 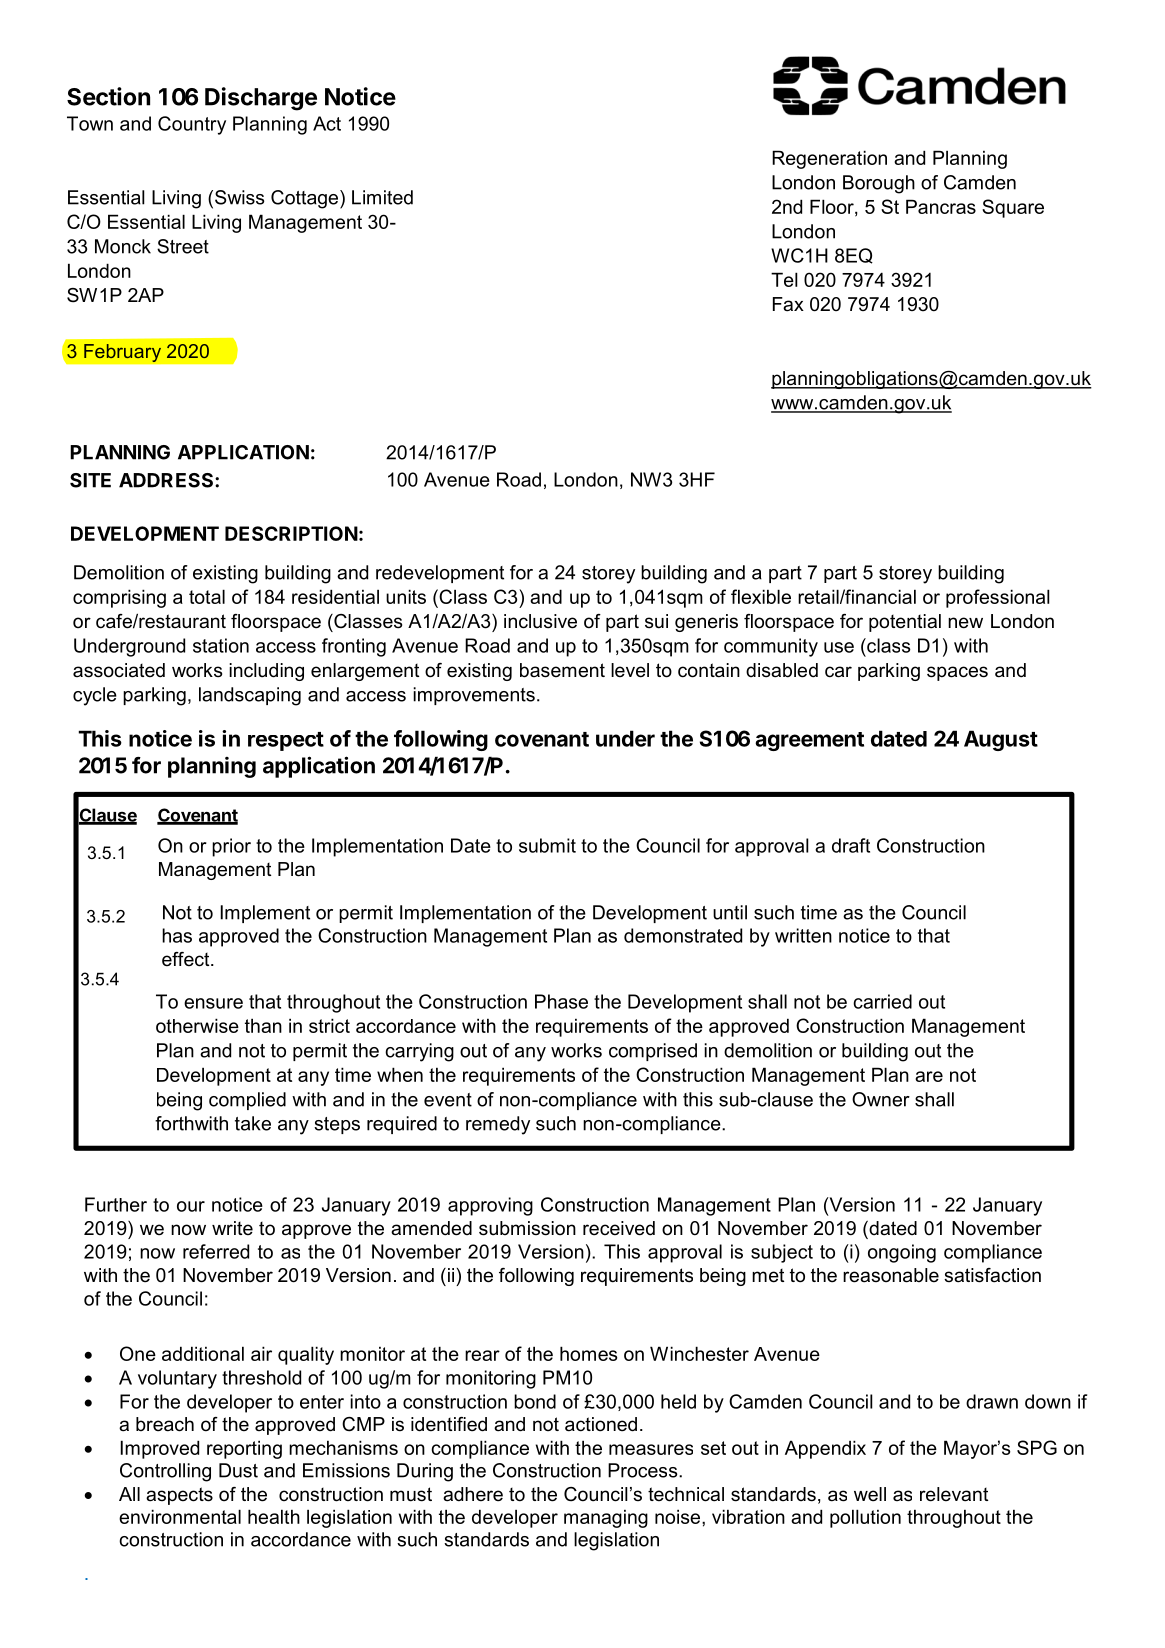 I want to click on inclusive, so click(x=540, y=621).
